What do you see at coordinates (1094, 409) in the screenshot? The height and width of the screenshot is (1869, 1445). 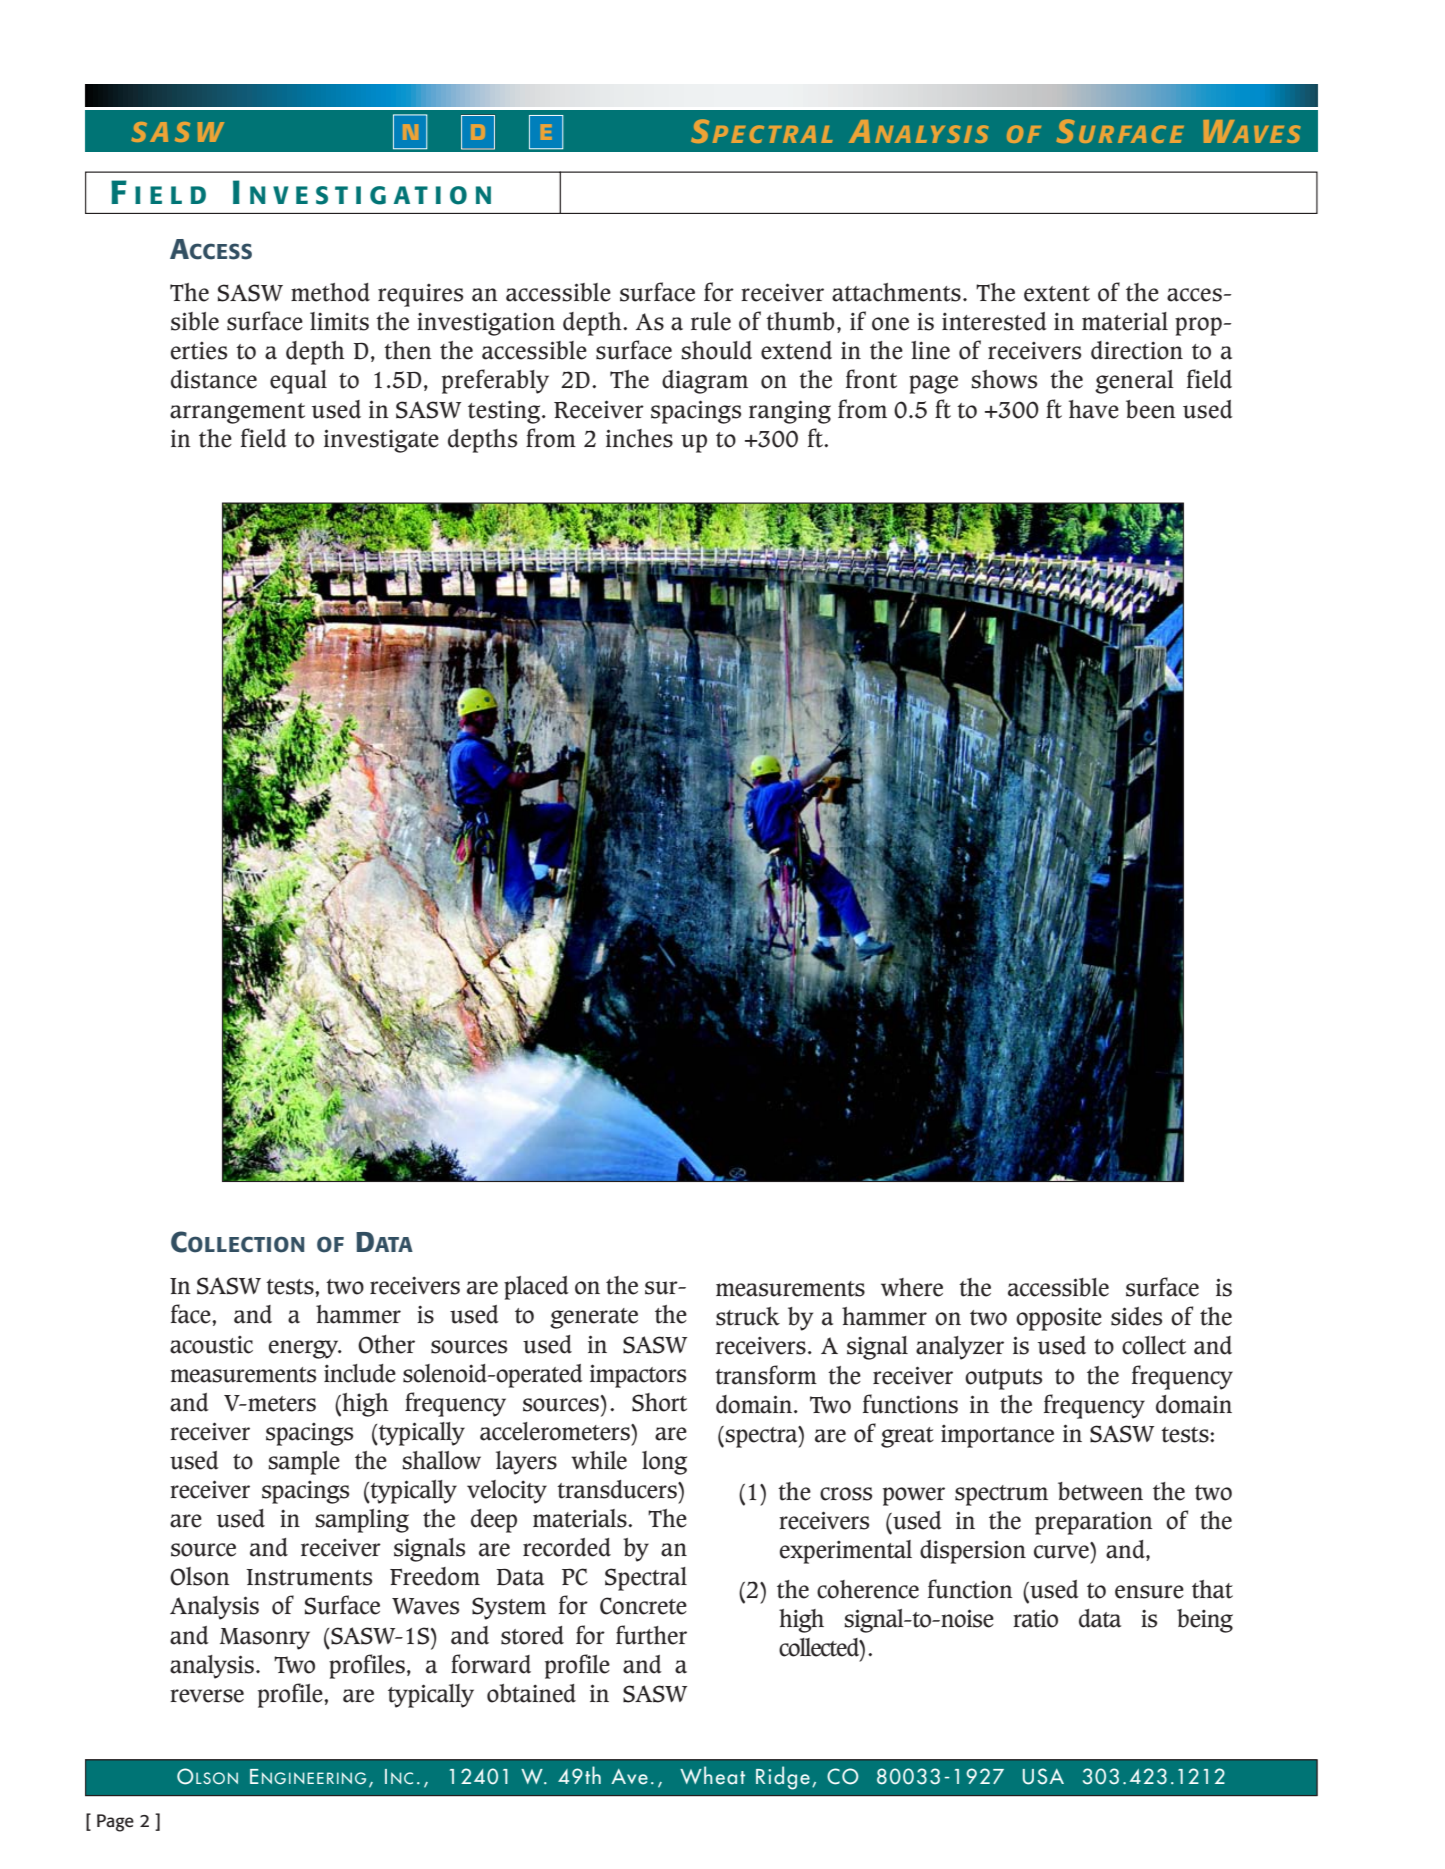 I see `have` at bounding box center [1094, 409].
